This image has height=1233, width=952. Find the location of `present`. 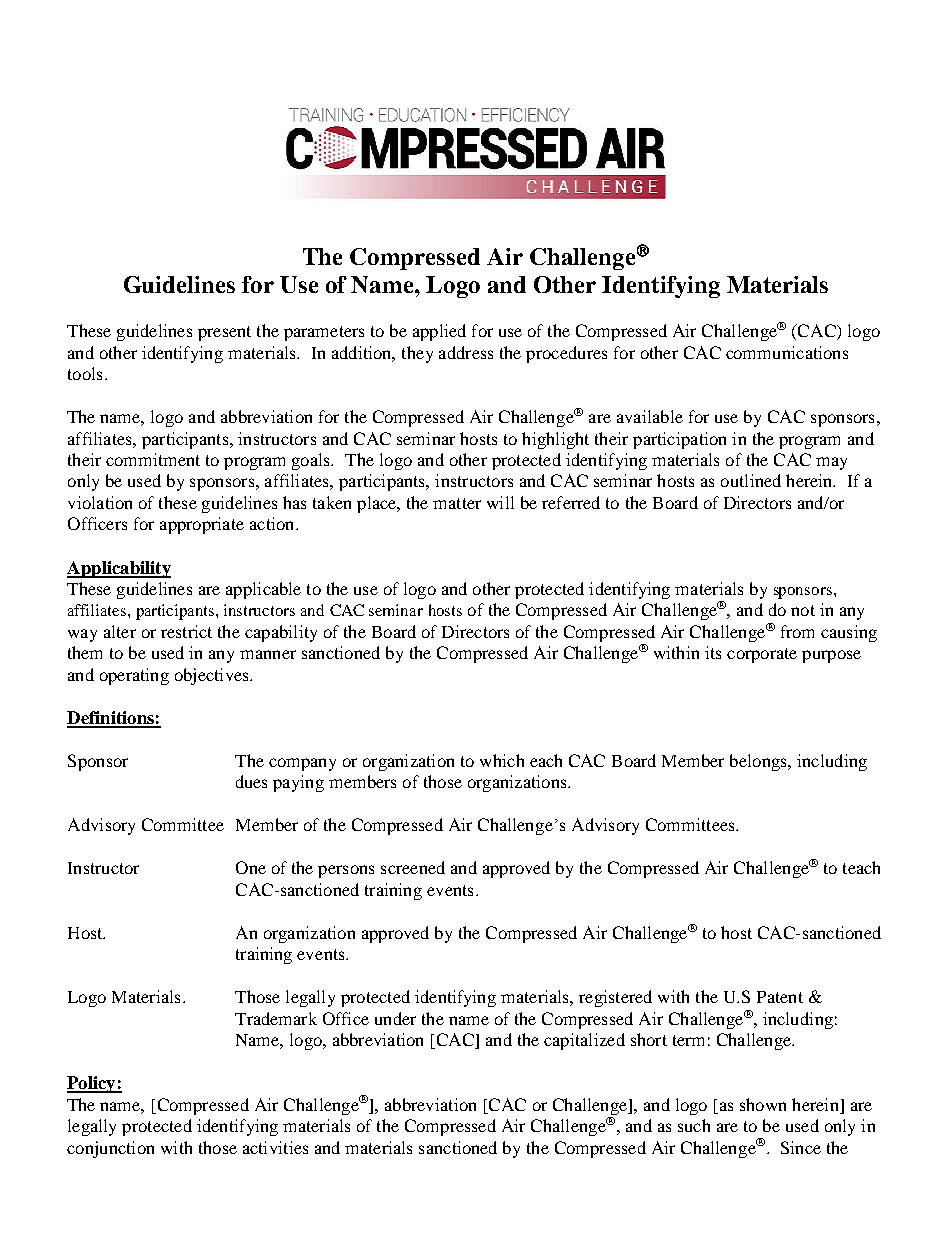

present is located at coordinates (224, 333).
